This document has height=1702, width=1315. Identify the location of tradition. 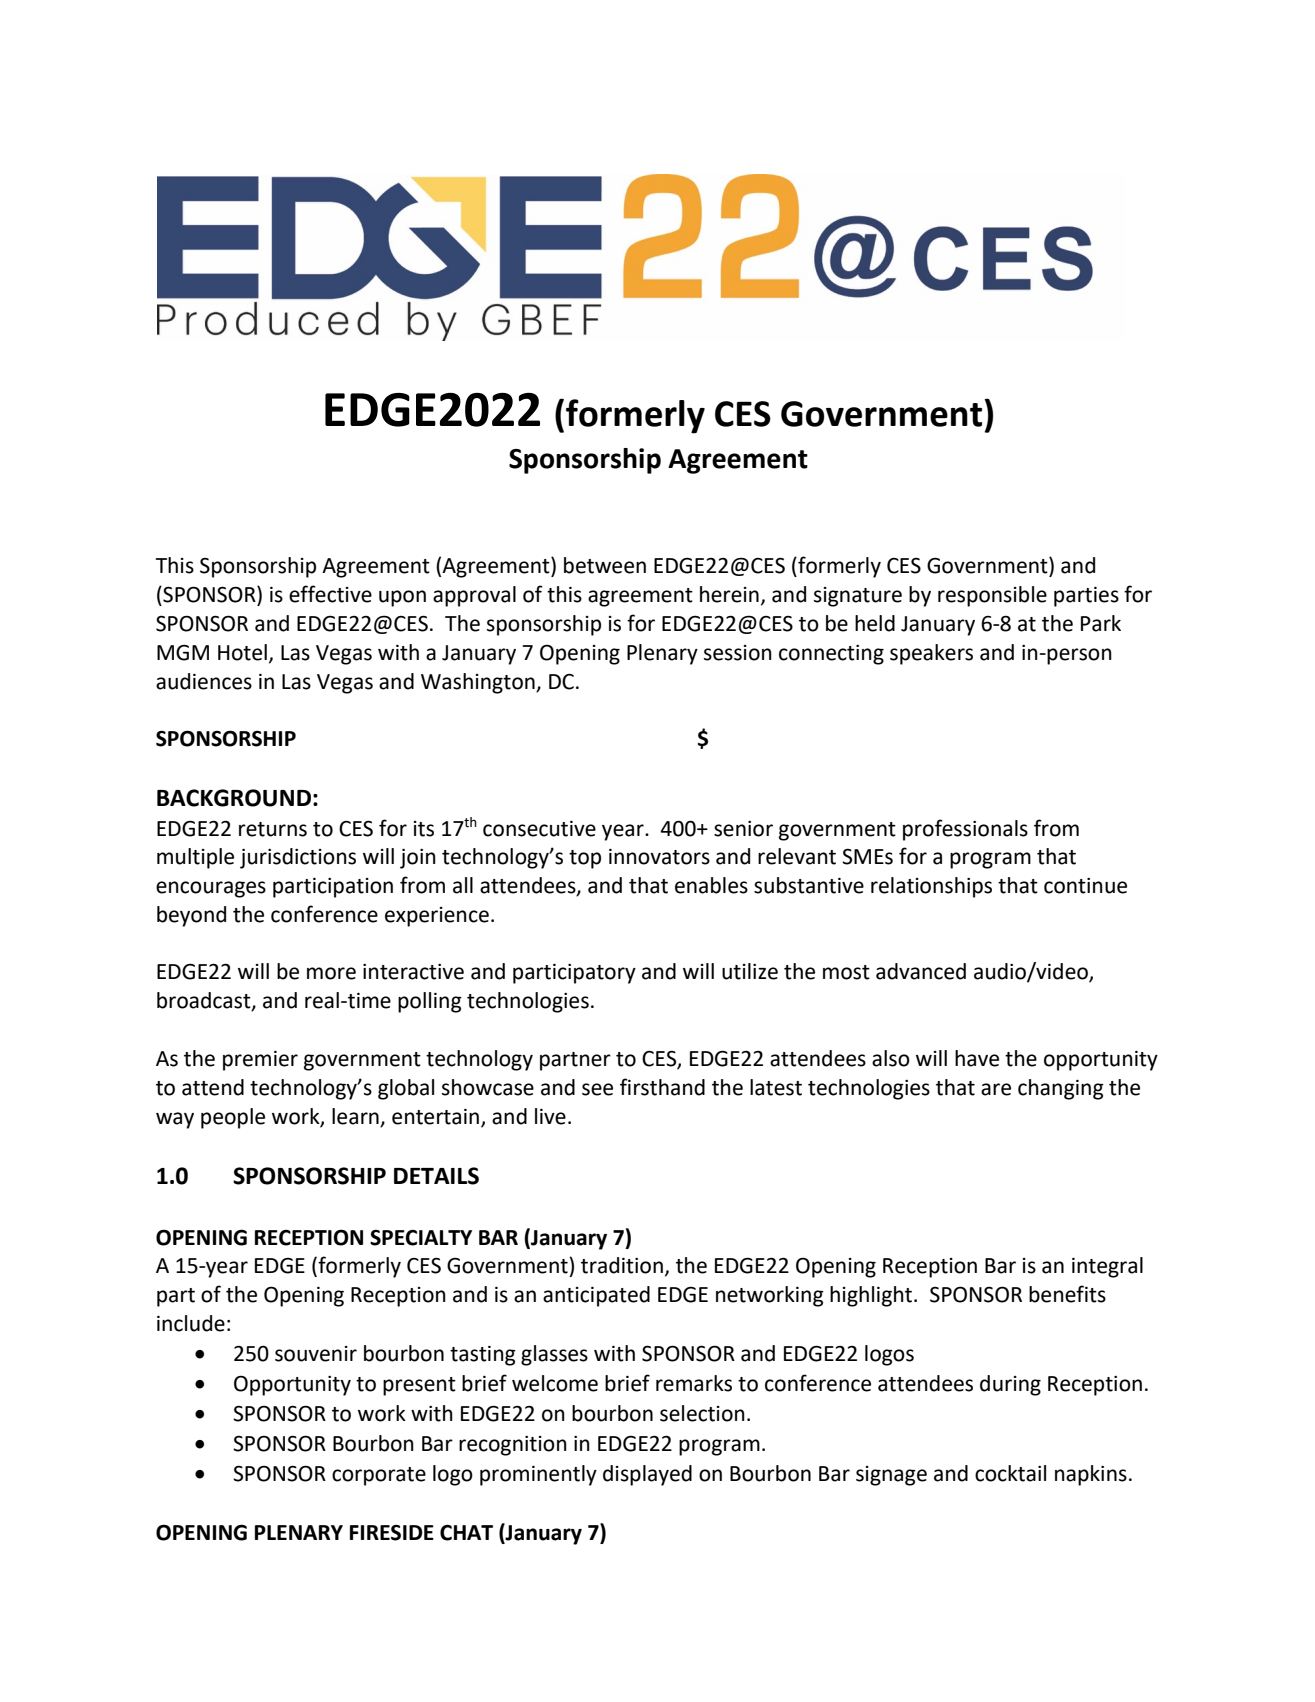
(622, 1265).
